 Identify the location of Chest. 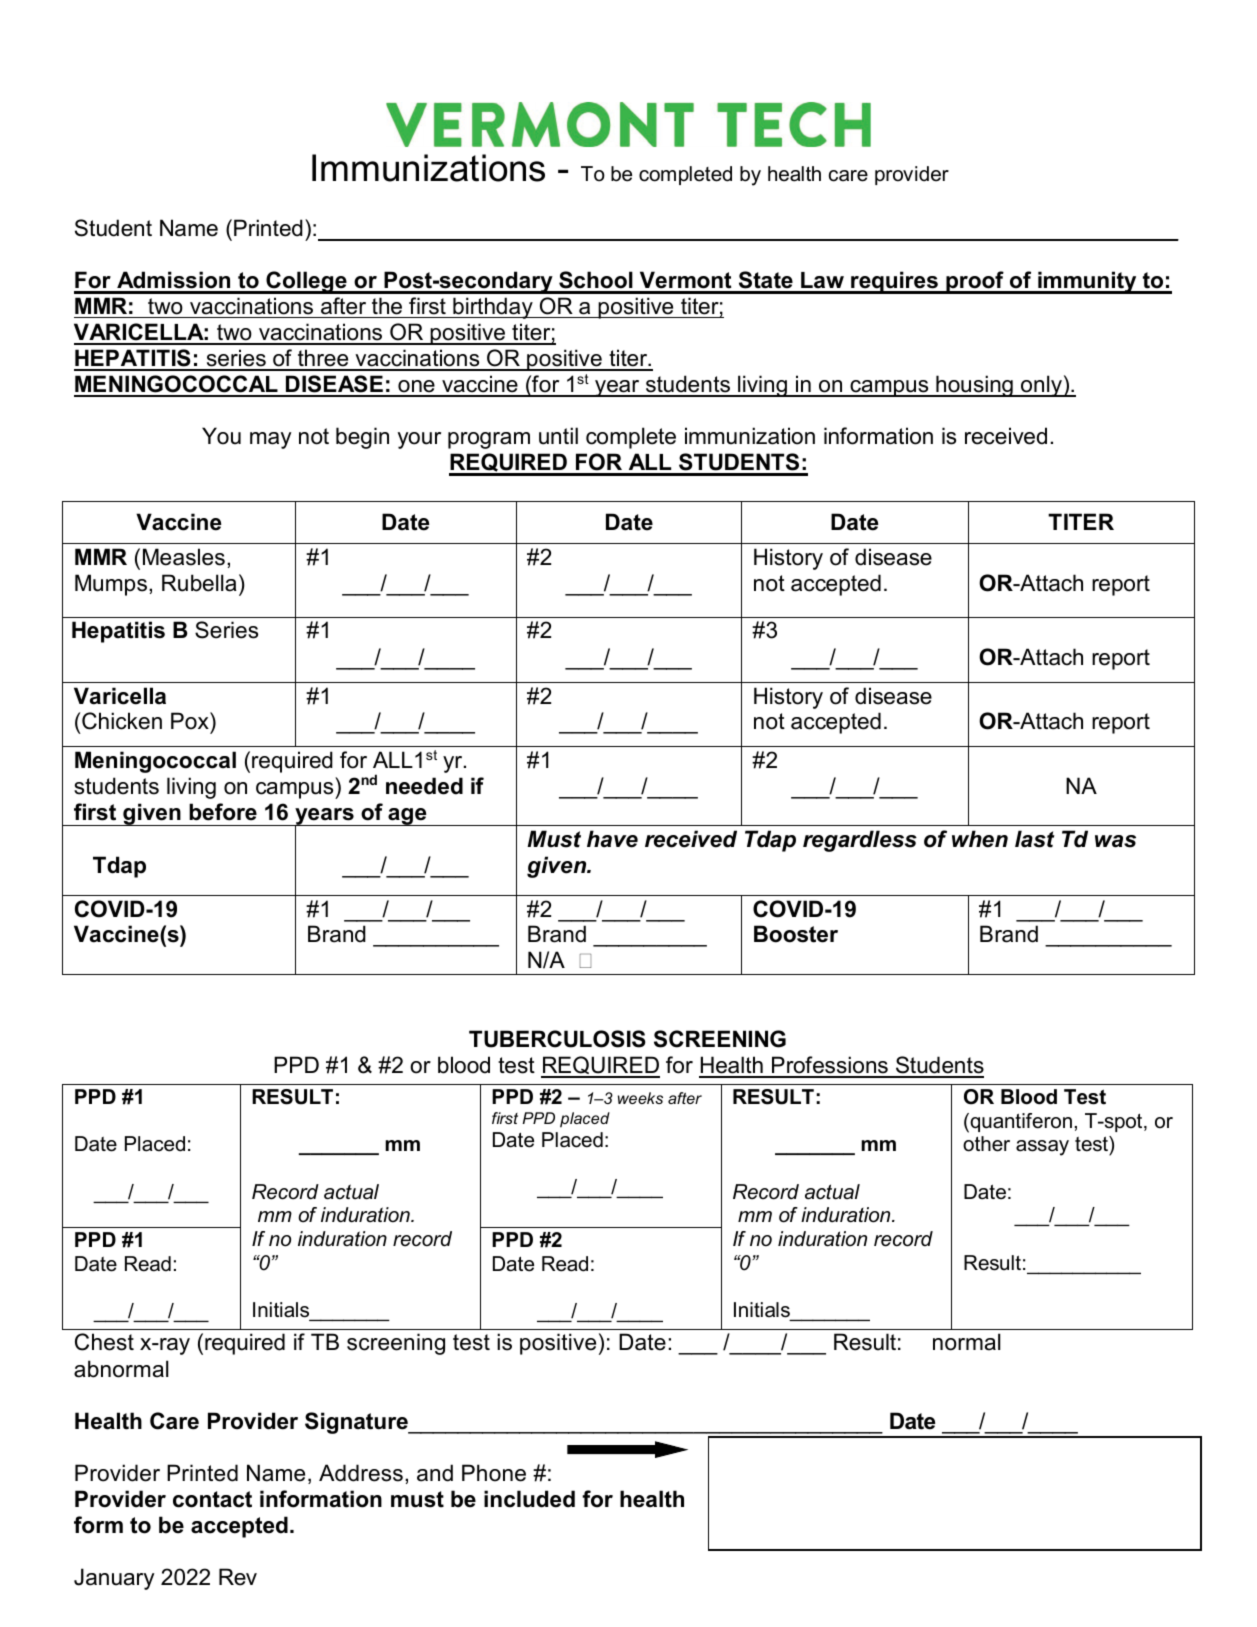
(104, 1342).
